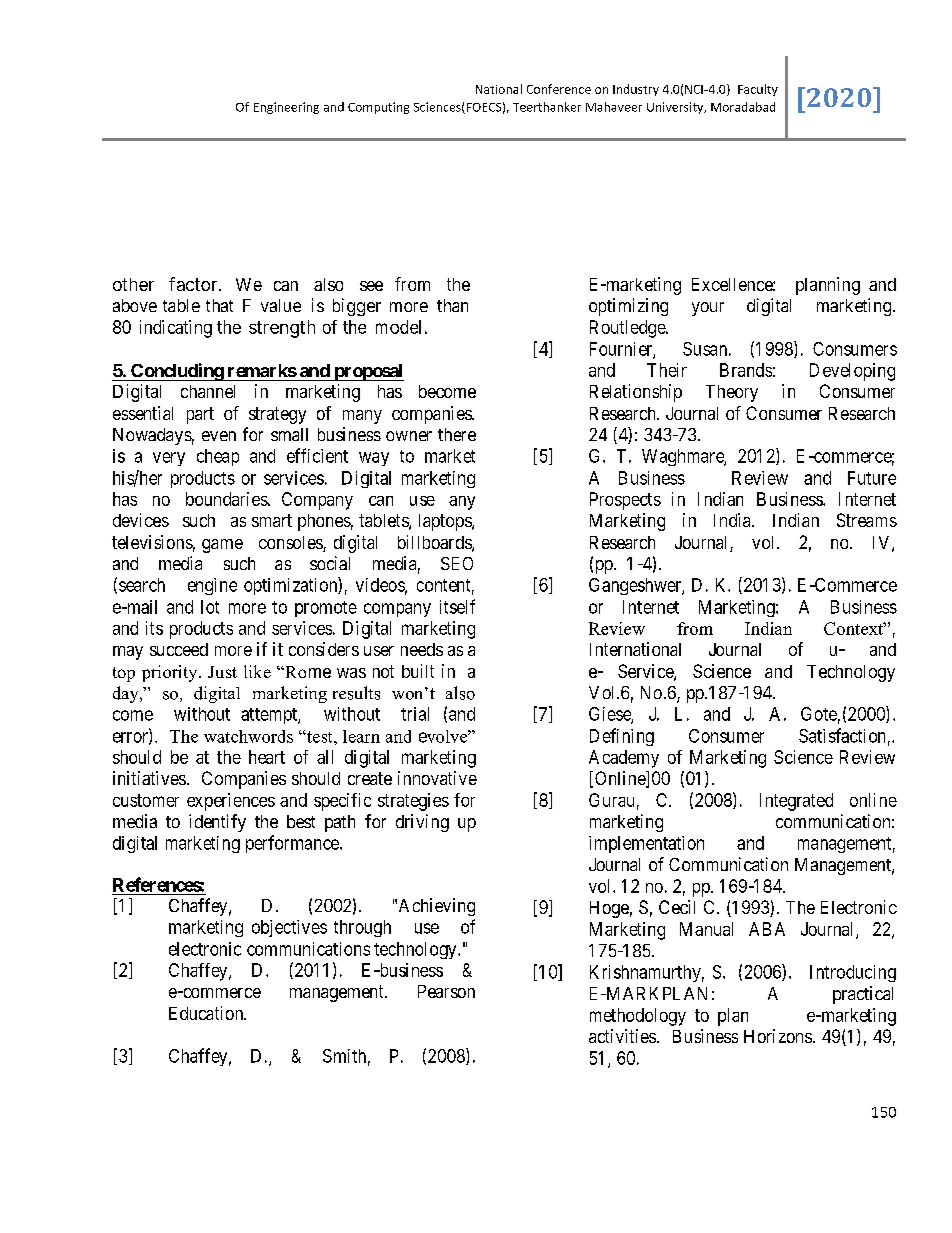 The width and height of the page is (952, 1233). What do you see at coordinates (207, 1013) in the page?
I see `Education` at bounding box center [207, 1013].
